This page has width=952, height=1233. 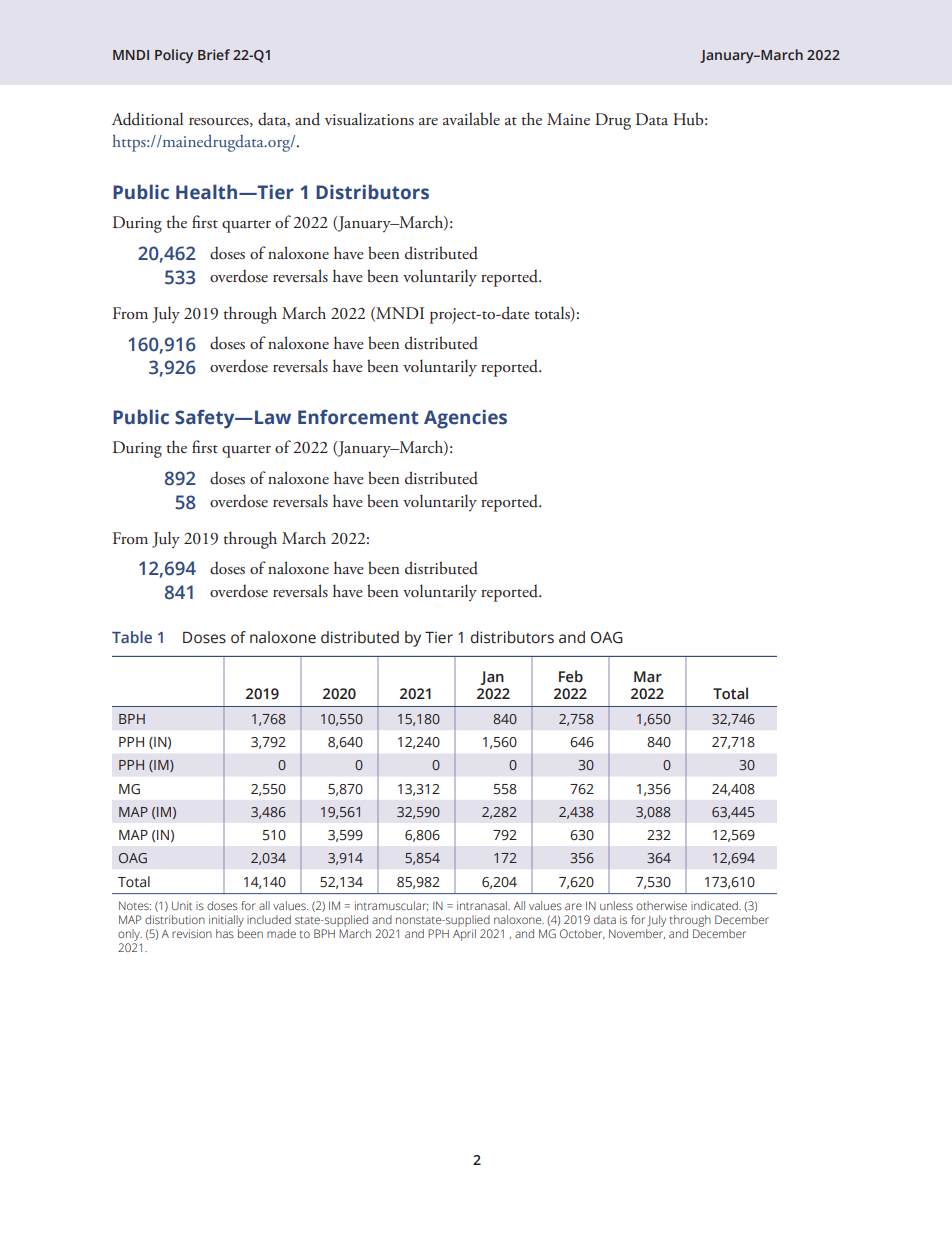 I want to click on Feb, so click(x=571, y=676).
